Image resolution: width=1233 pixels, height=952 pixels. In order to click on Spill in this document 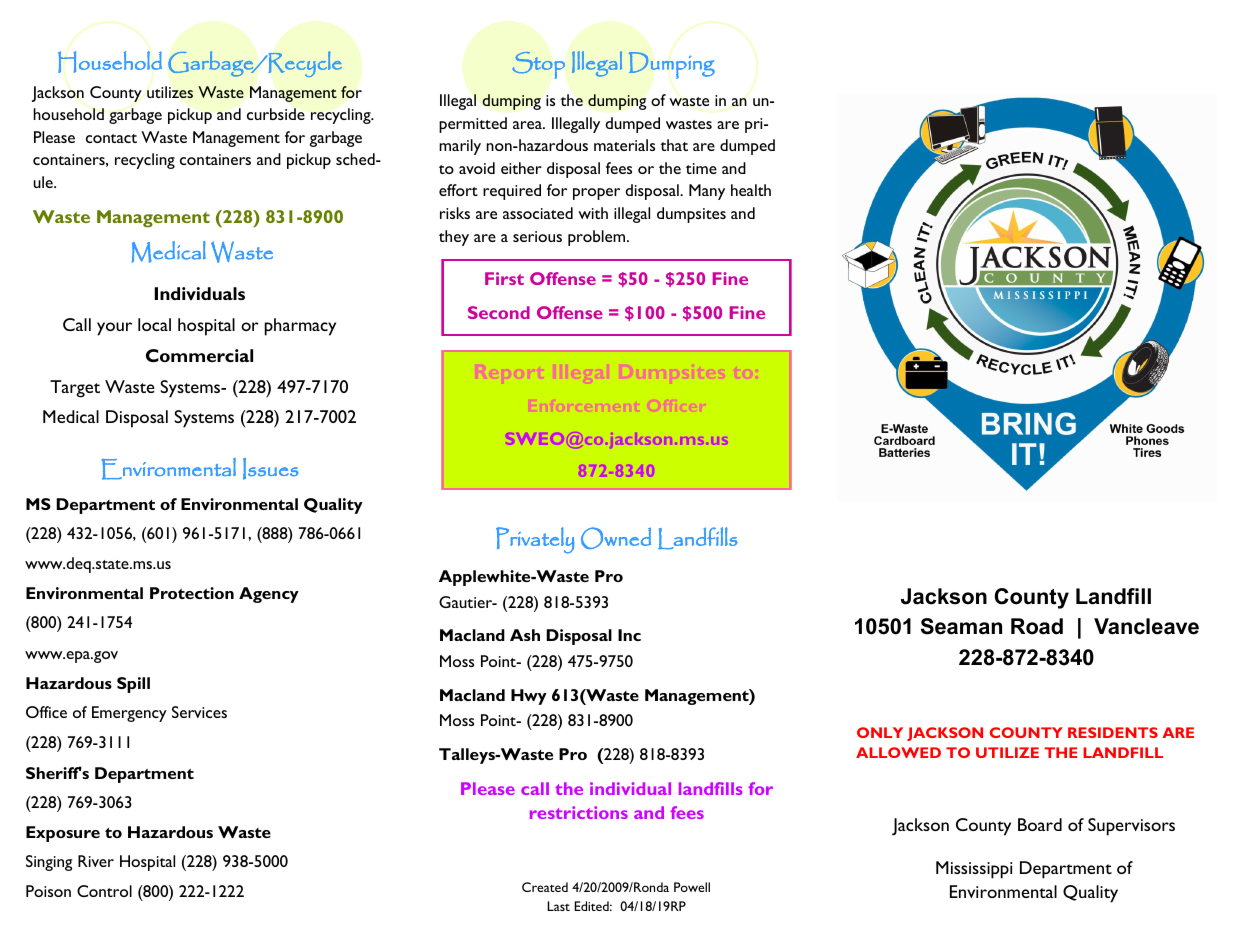, I will do `click(133, 685)`.
